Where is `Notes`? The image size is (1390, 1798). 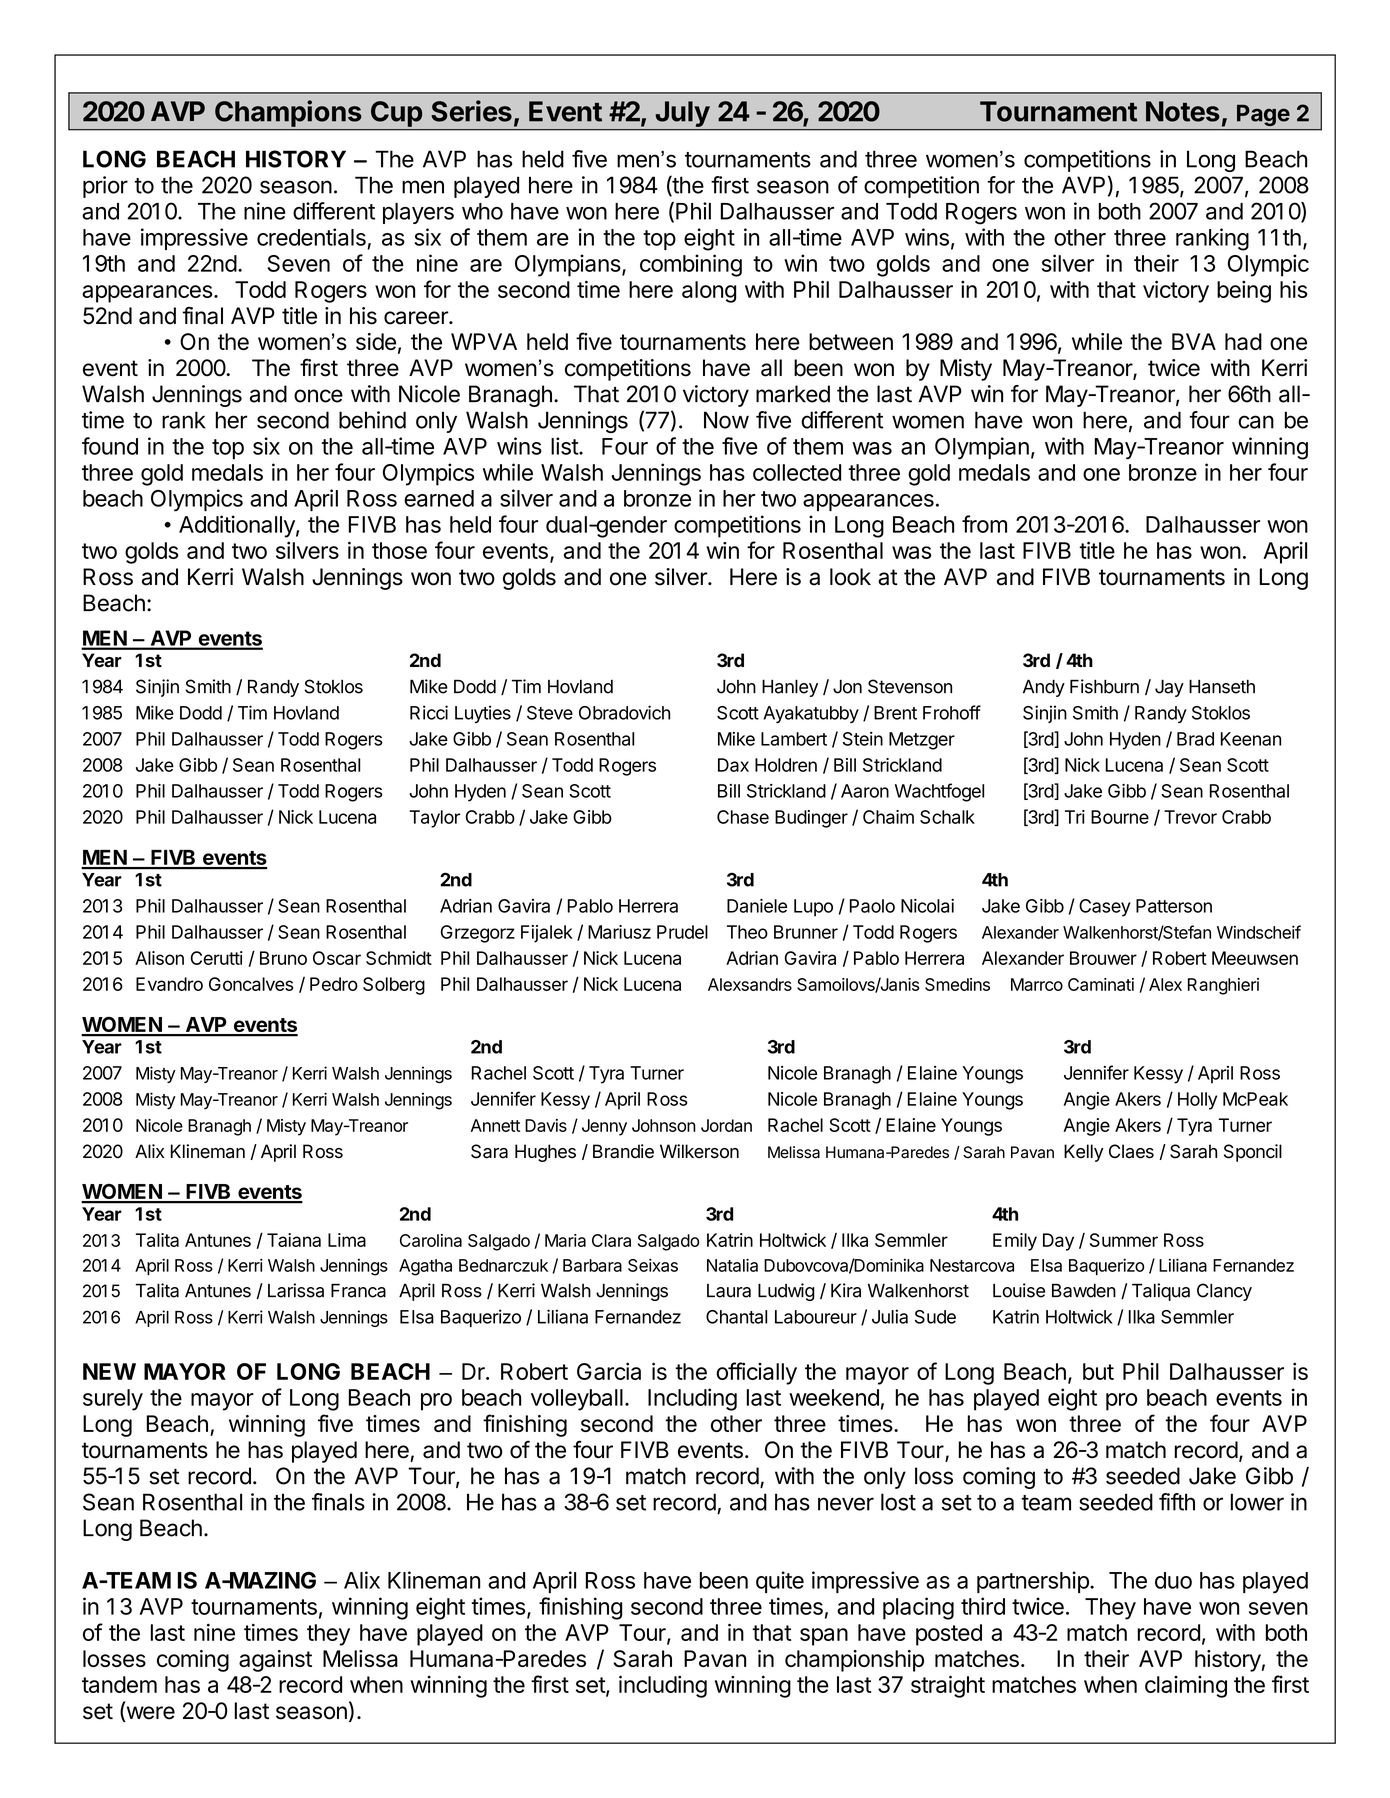 Notes is located at coordinates (1183, 111).
